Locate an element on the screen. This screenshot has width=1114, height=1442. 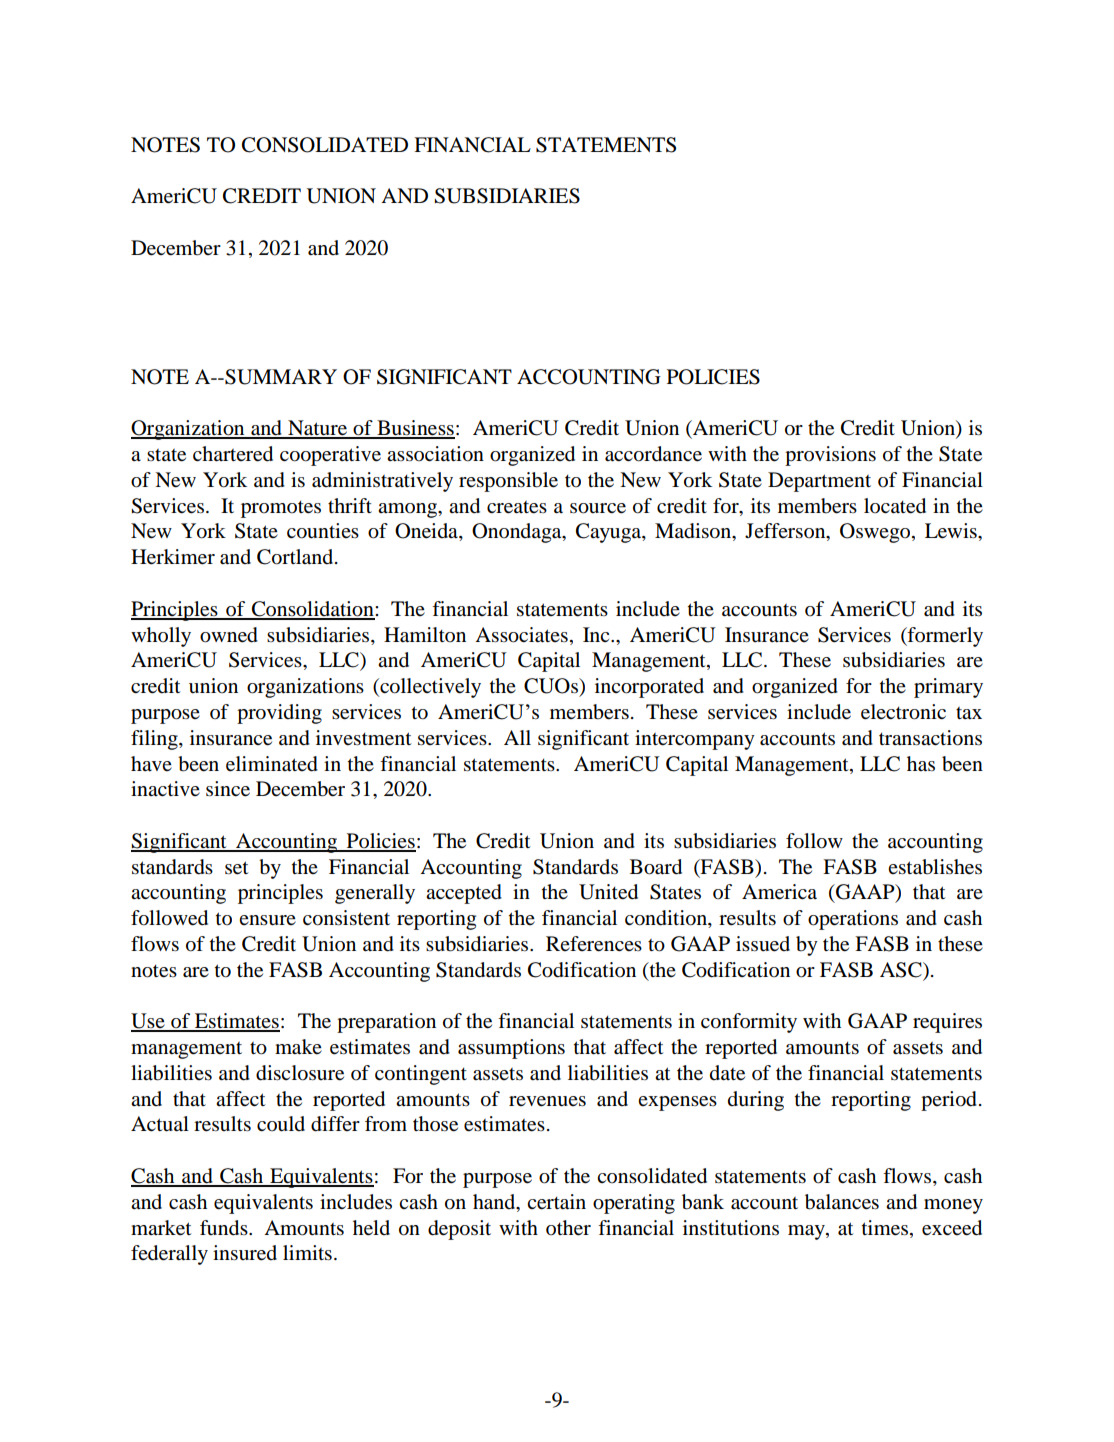
other is located at coordinates (568, 1228).
